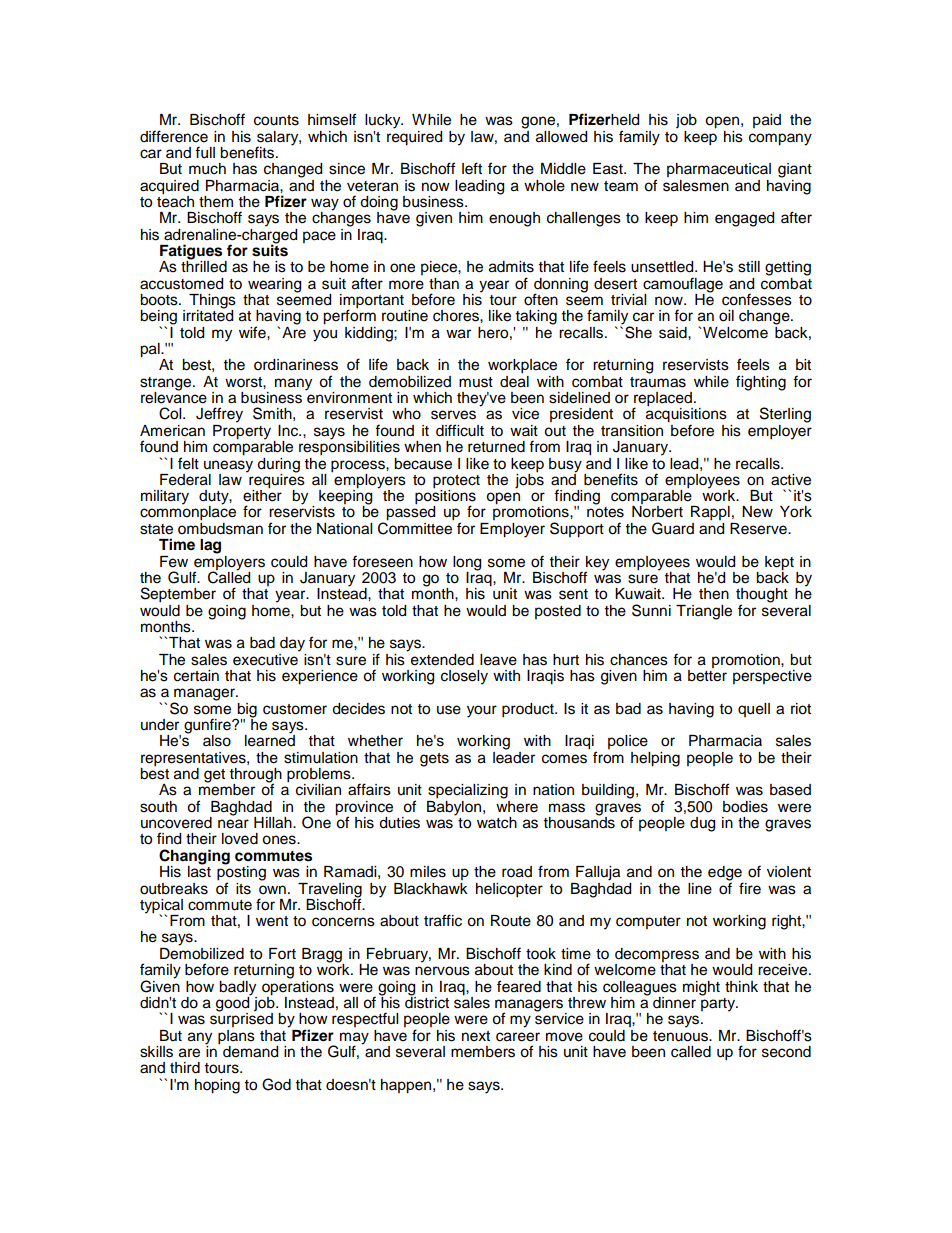  I want to click on demand, so click(250, 1052).
